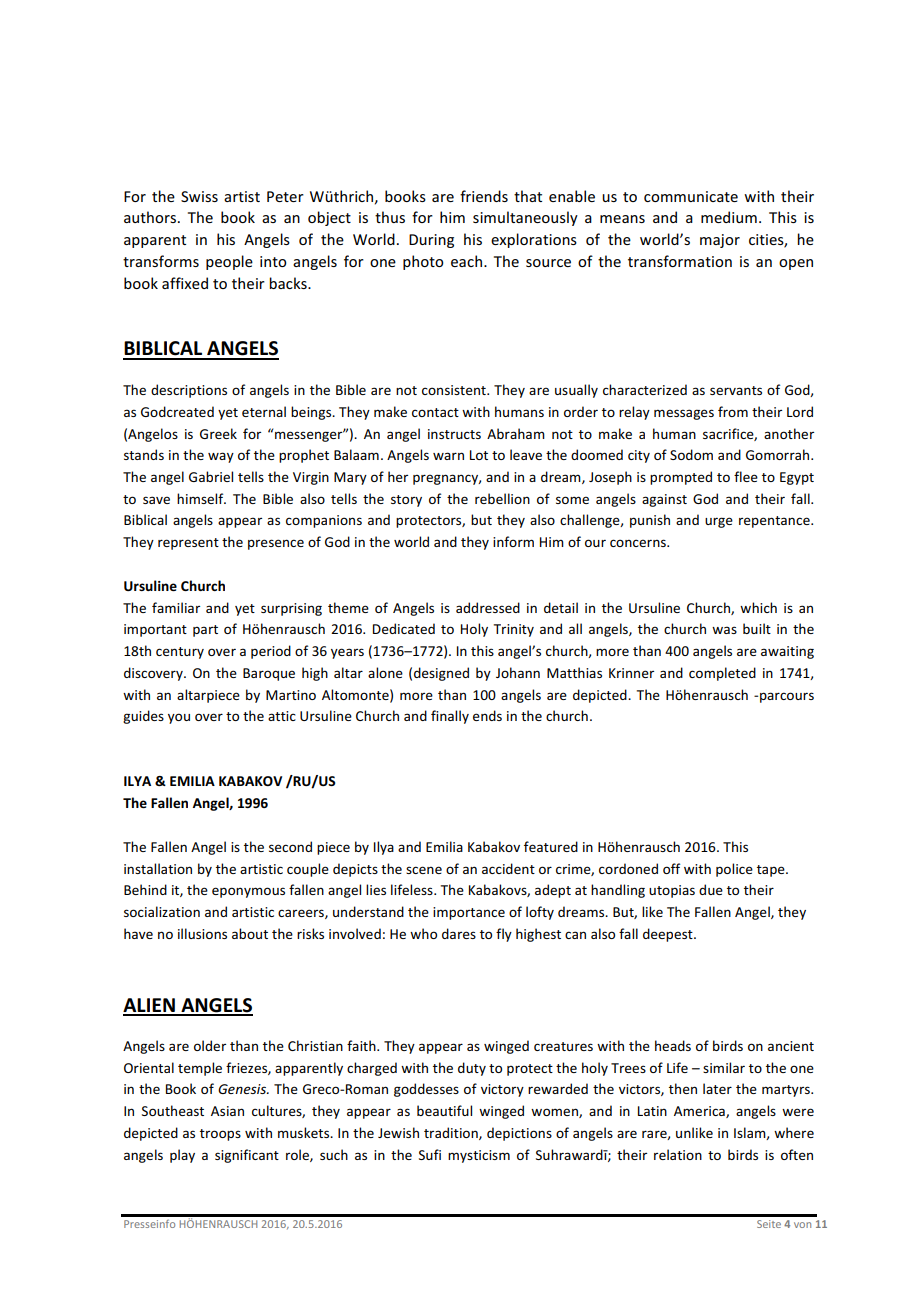 This page has width=924, height=1308. I want to click on inform, so click(513, 541).
